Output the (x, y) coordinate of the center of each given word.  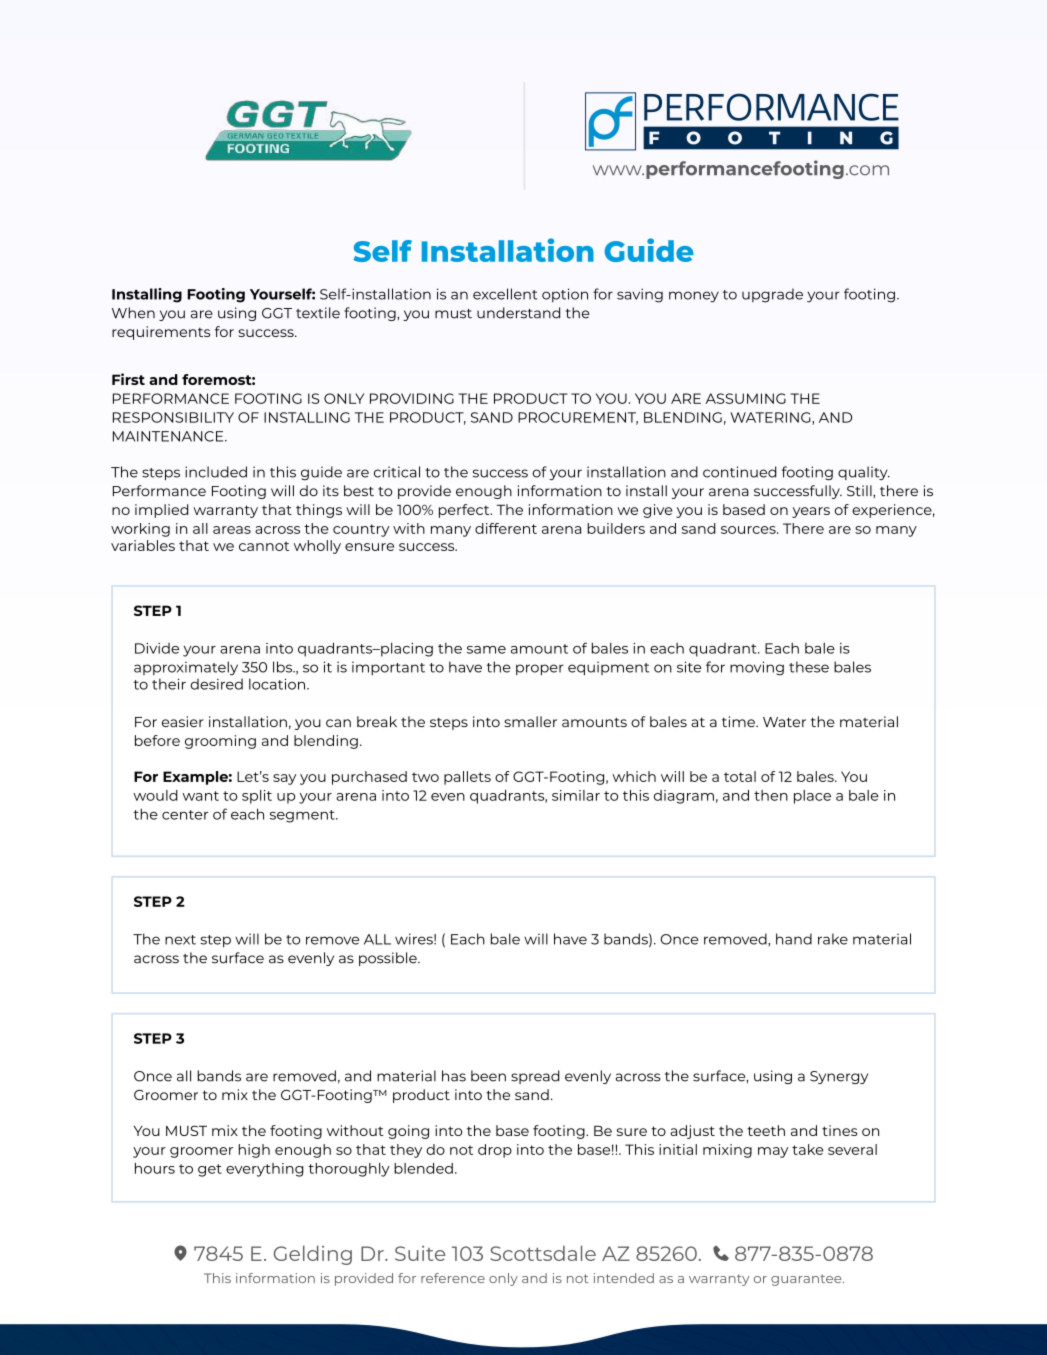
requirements (161, 333)
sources (749, 530)
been (488, 1076)
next (180, 940)
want (200, 796)
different (506, 528)
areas (232, 530)
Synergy (839, 1077)
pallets (467, 778)
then (771, 795)
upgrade (772, 295)
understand (518, 313)
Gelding (313, 1255)
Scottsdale (543, 1253)
